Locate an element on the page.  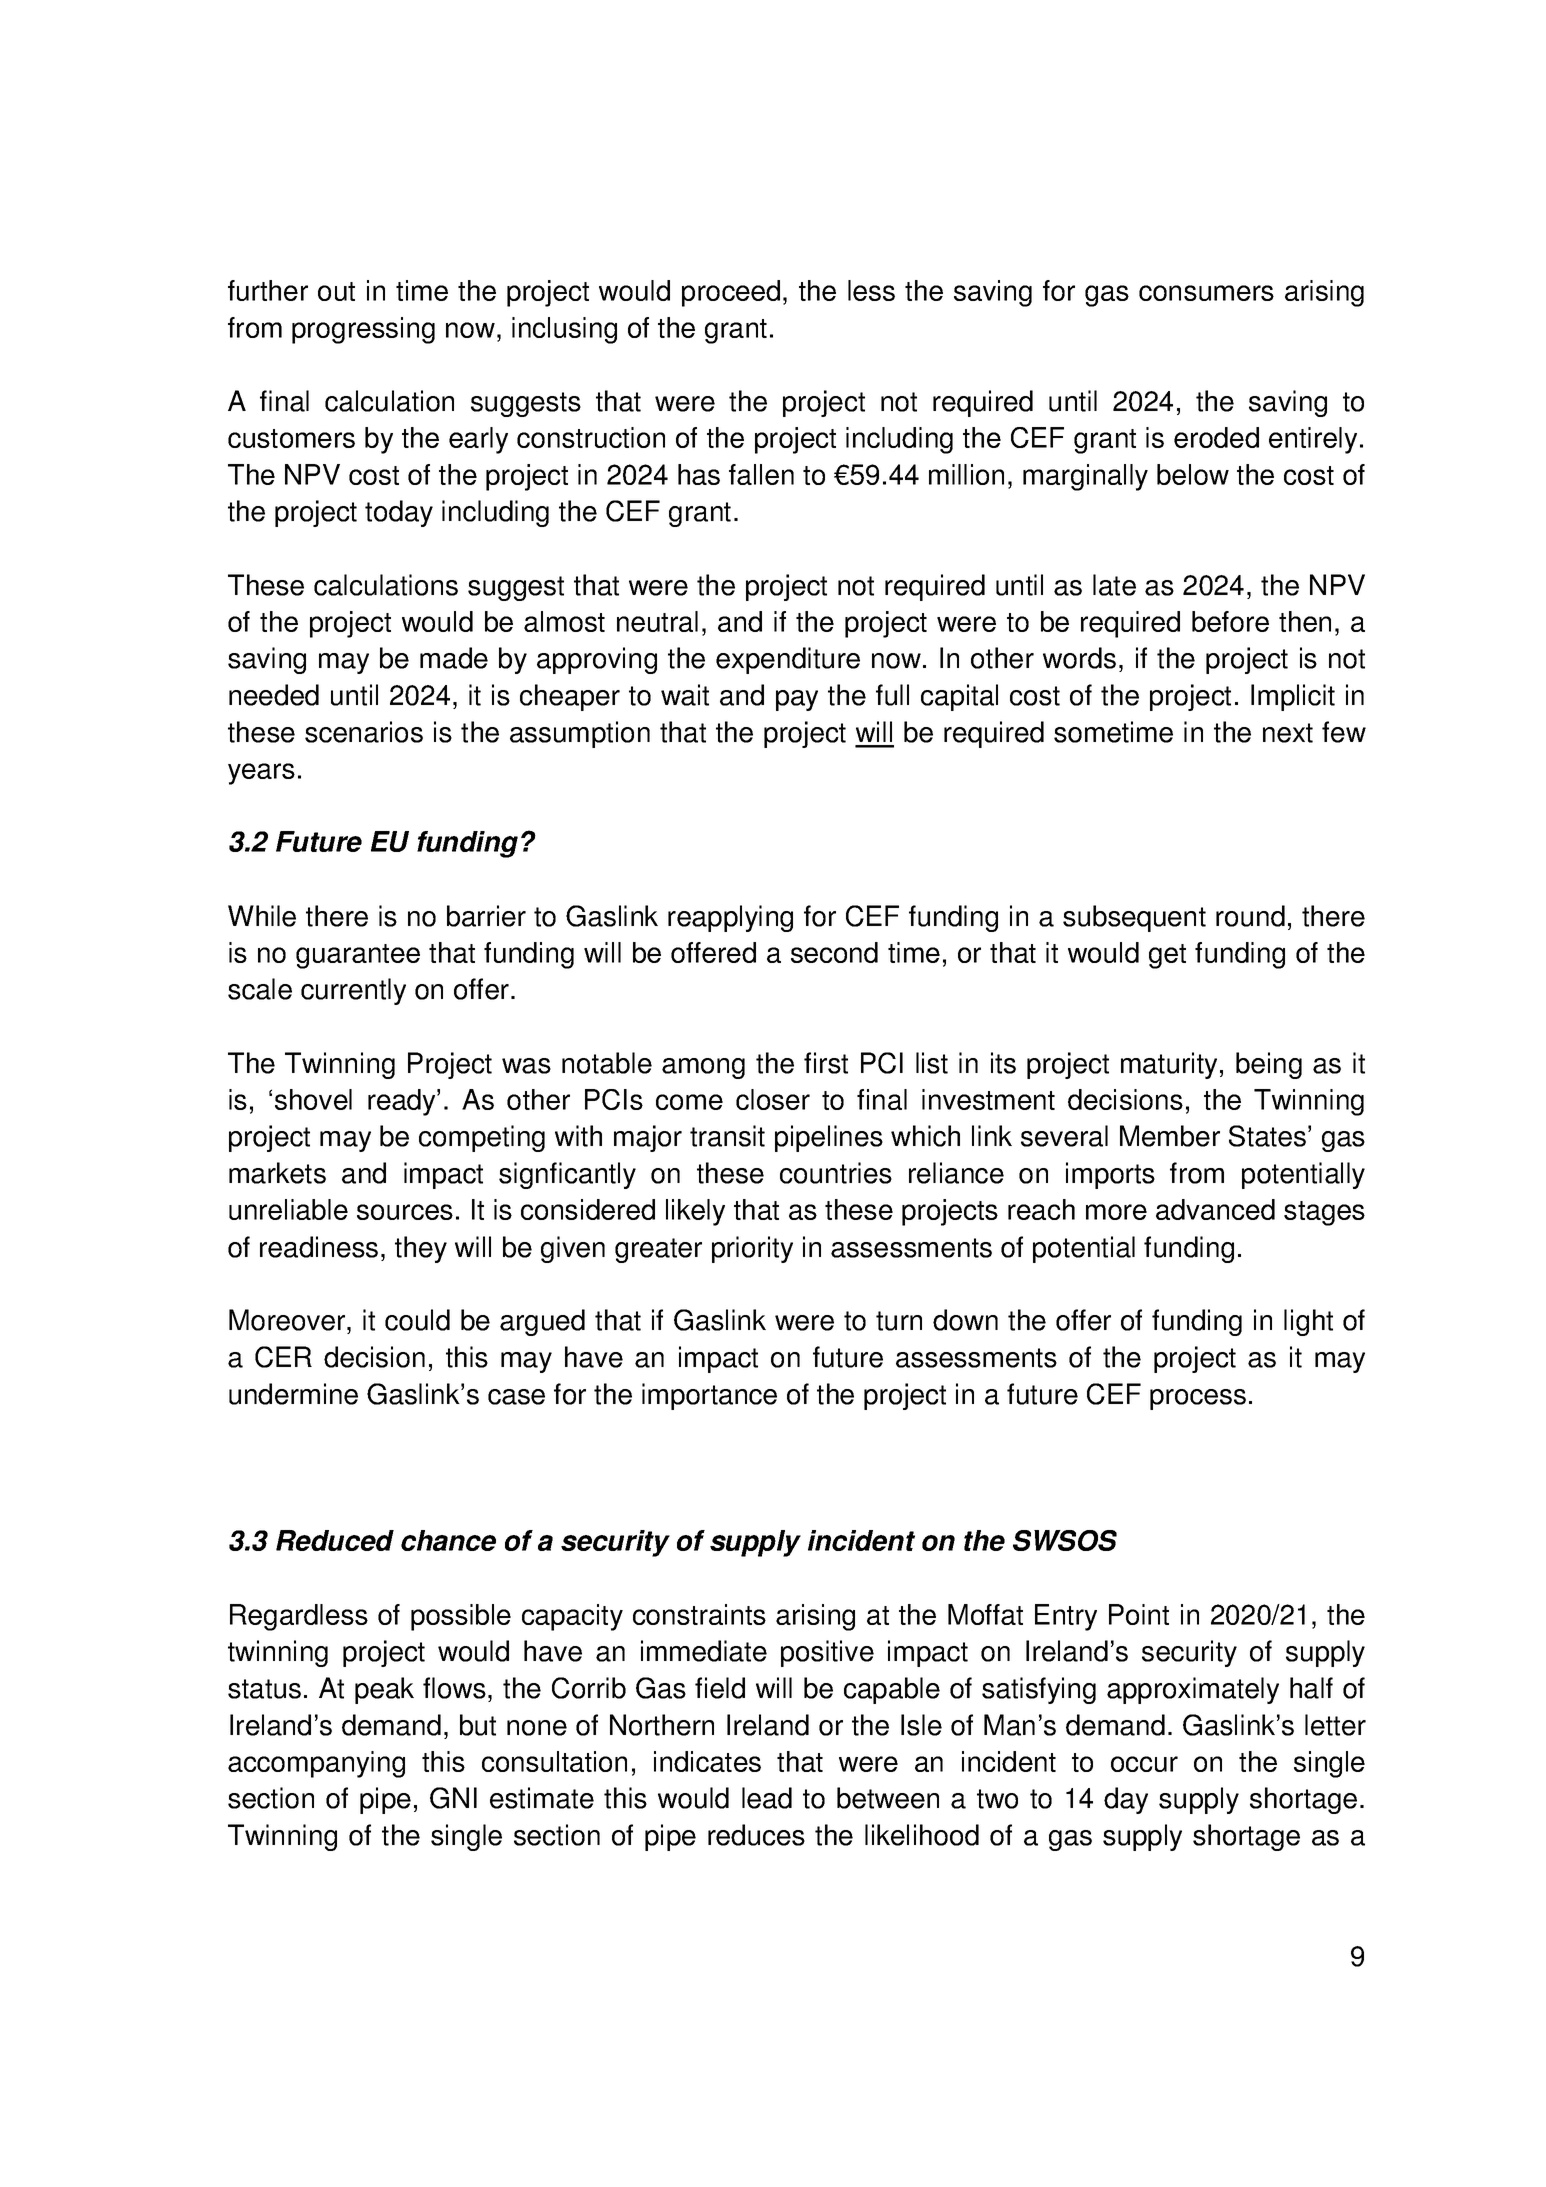
accompanying is located at coordinates (316, 1764).
